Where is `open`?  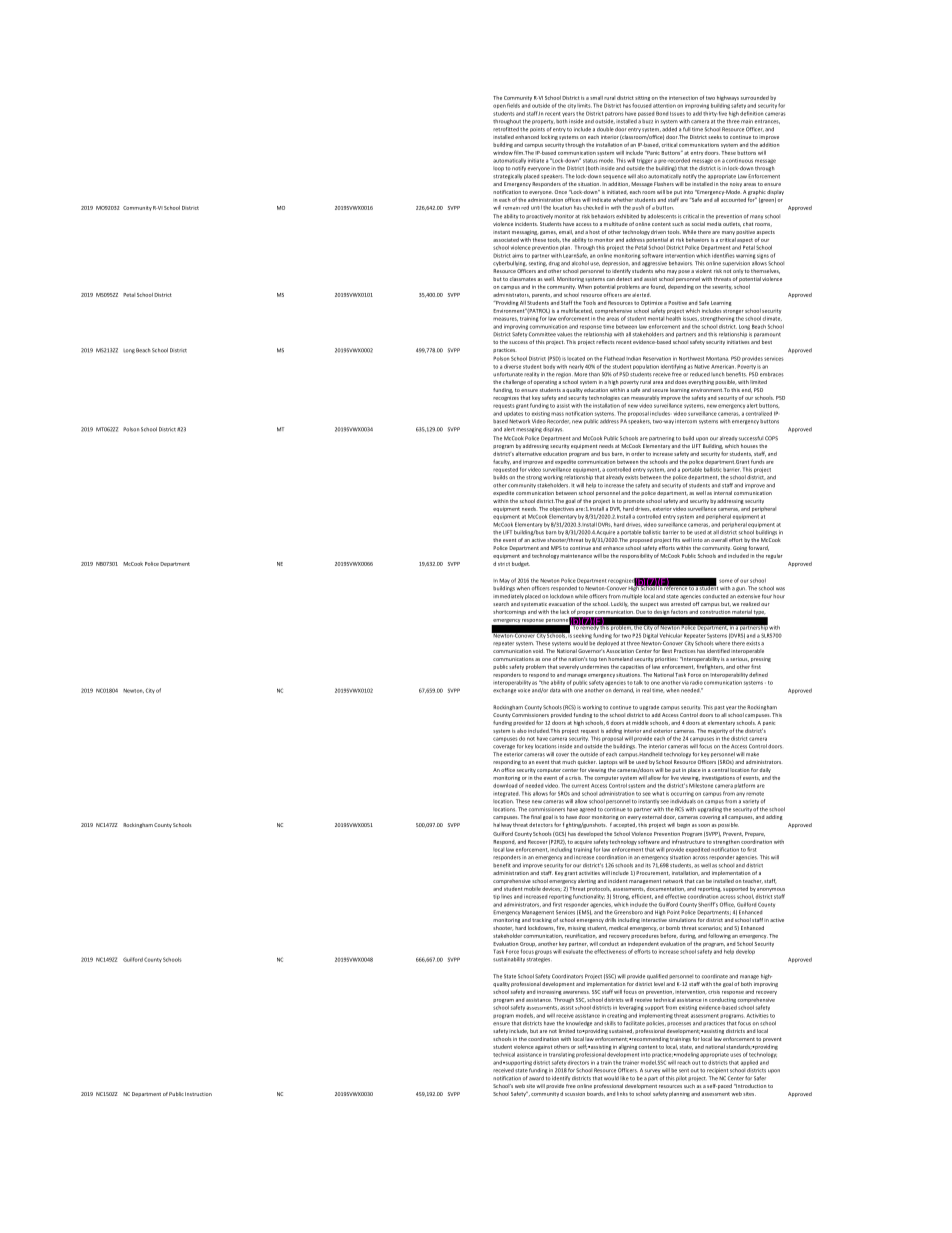
open is located at coordinates (499, 106).
